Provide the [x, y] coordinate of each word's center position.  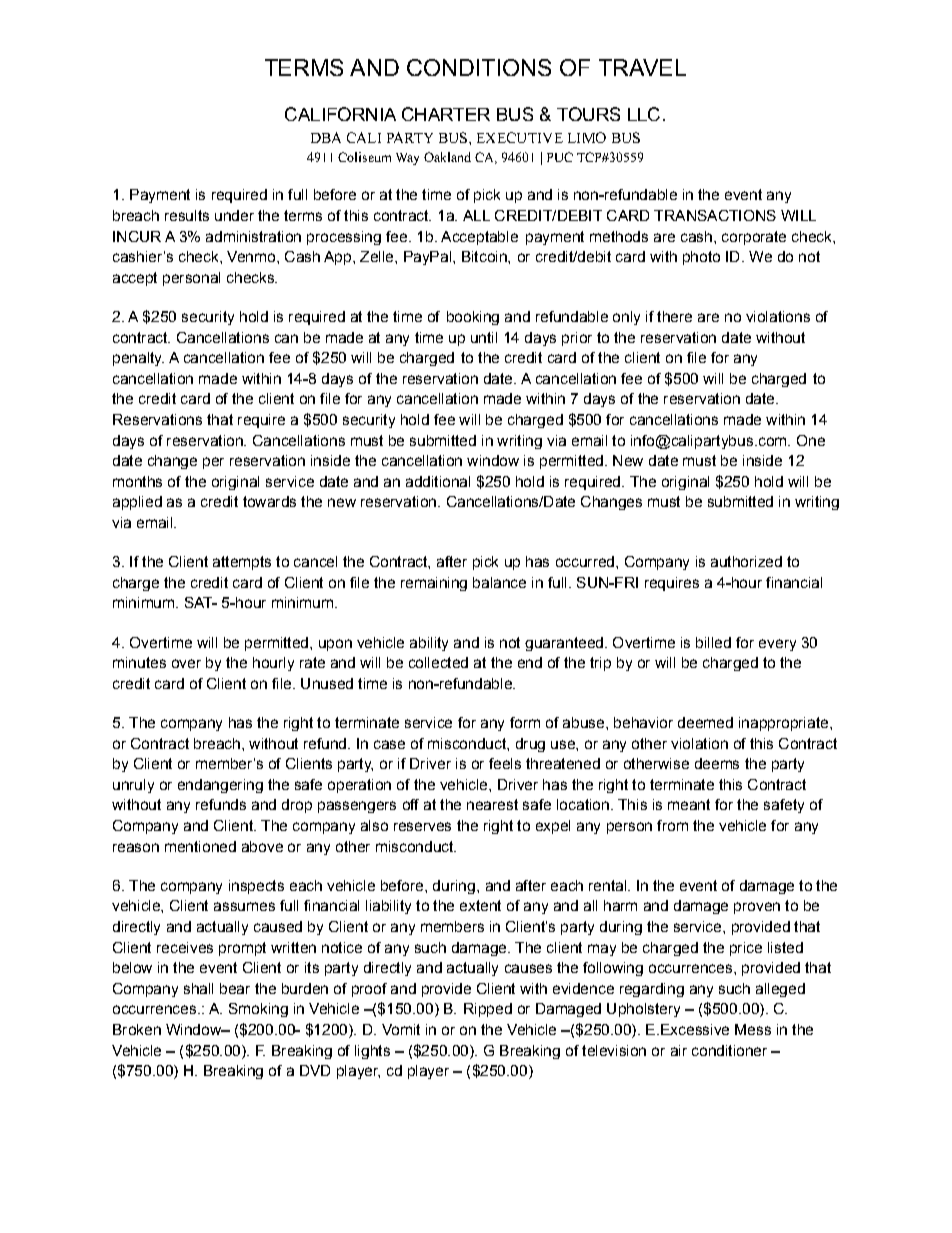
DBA [326, 137]
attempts [242, 563]
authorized [746, 561]
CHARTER [446, 114]
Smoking [258, 1010]
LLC [644, 114]
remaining [434, 584]
